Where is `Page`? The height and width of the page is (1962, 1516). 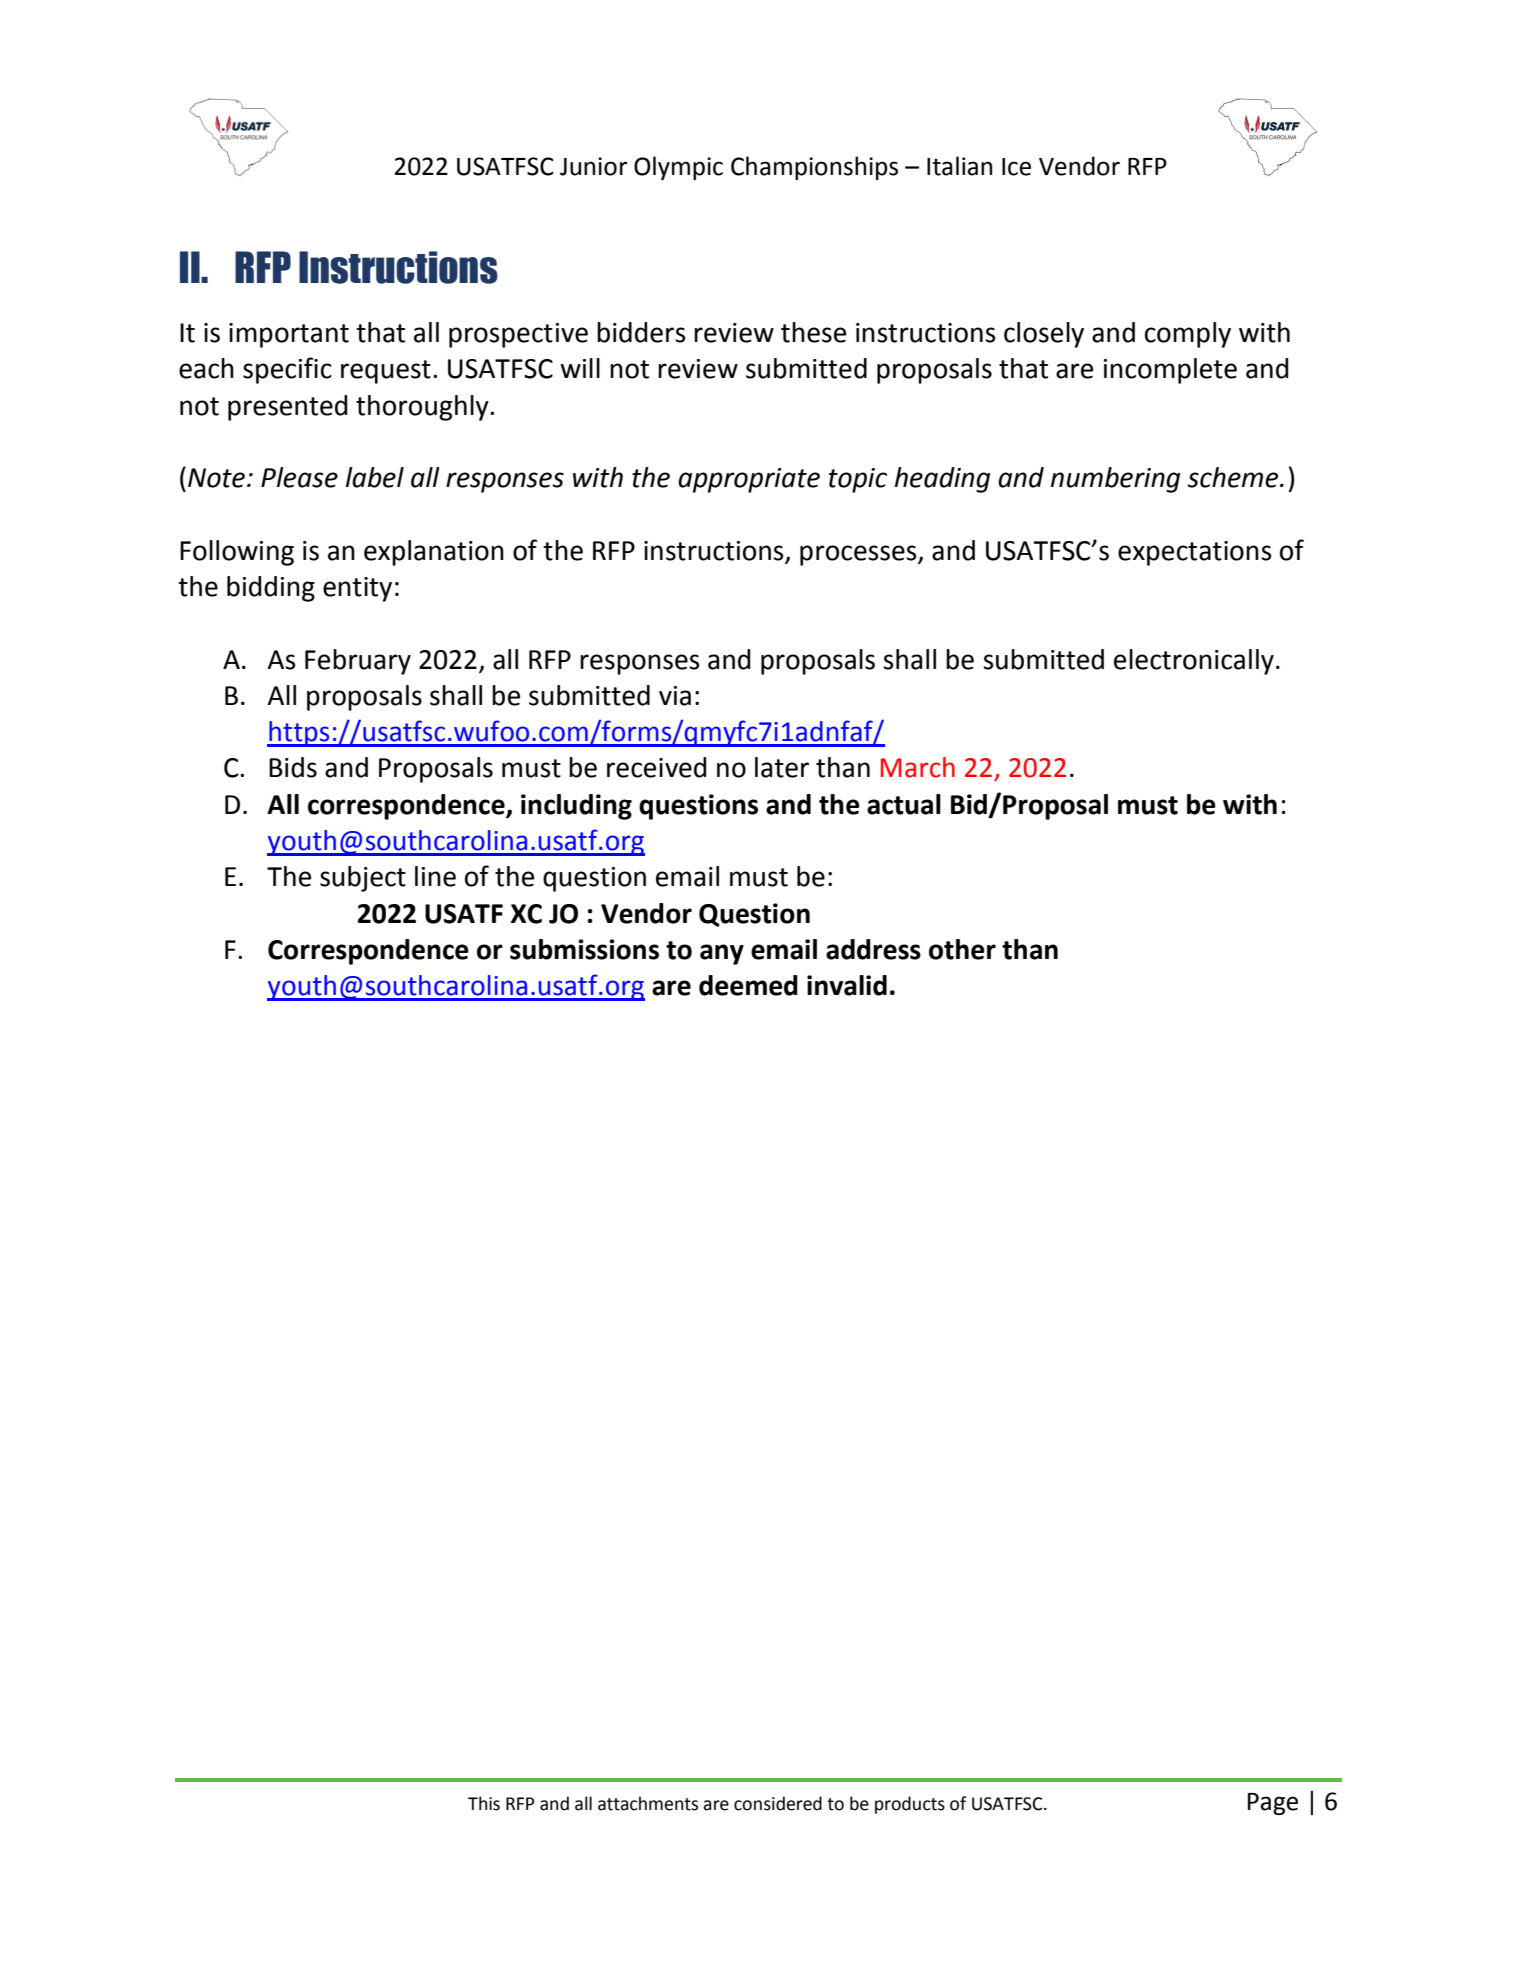
Page is located at coordinates (1273, 1804).
